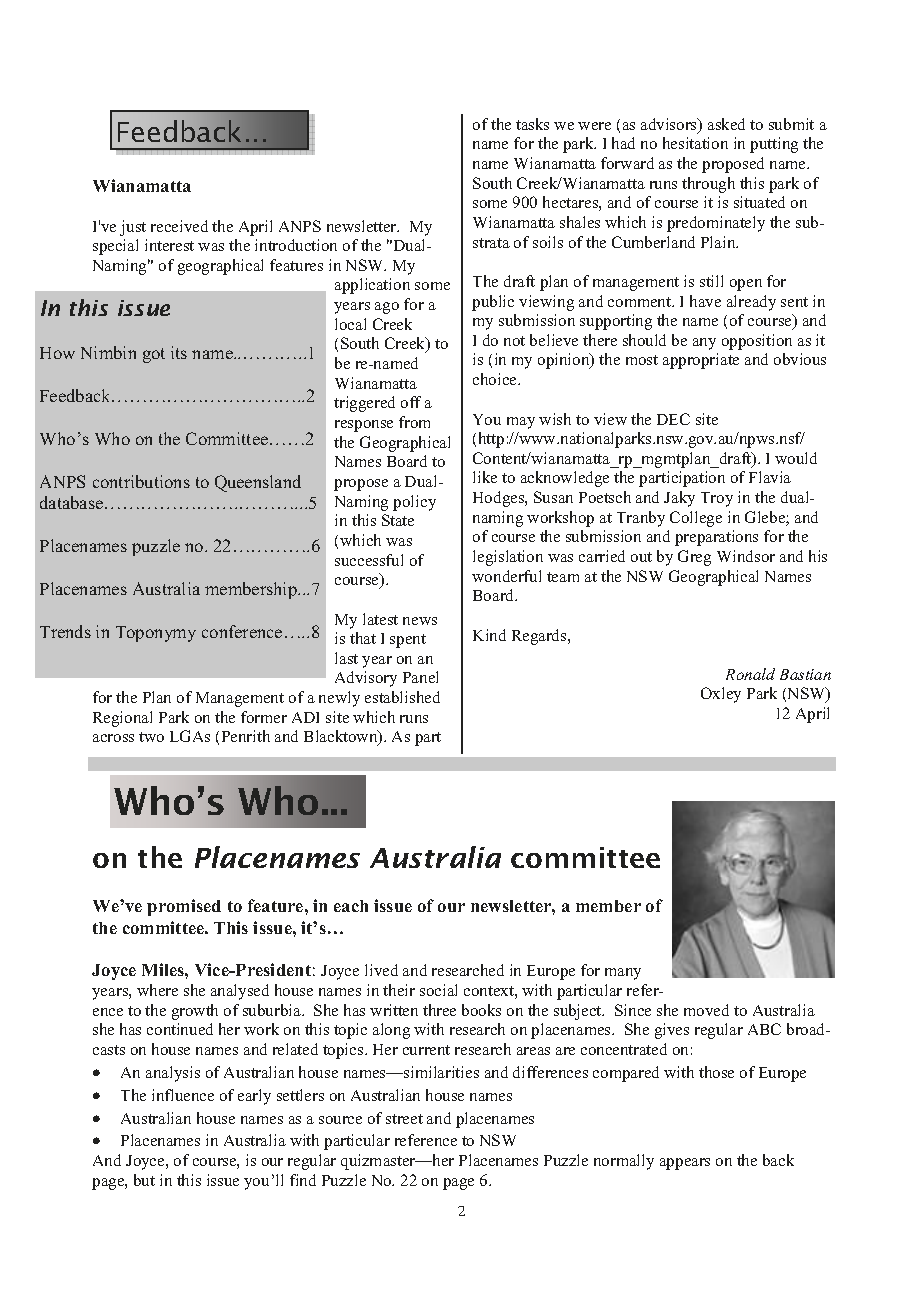  Describe the element at coordinates (184, 907) in the image. I see `promised` at that location.
